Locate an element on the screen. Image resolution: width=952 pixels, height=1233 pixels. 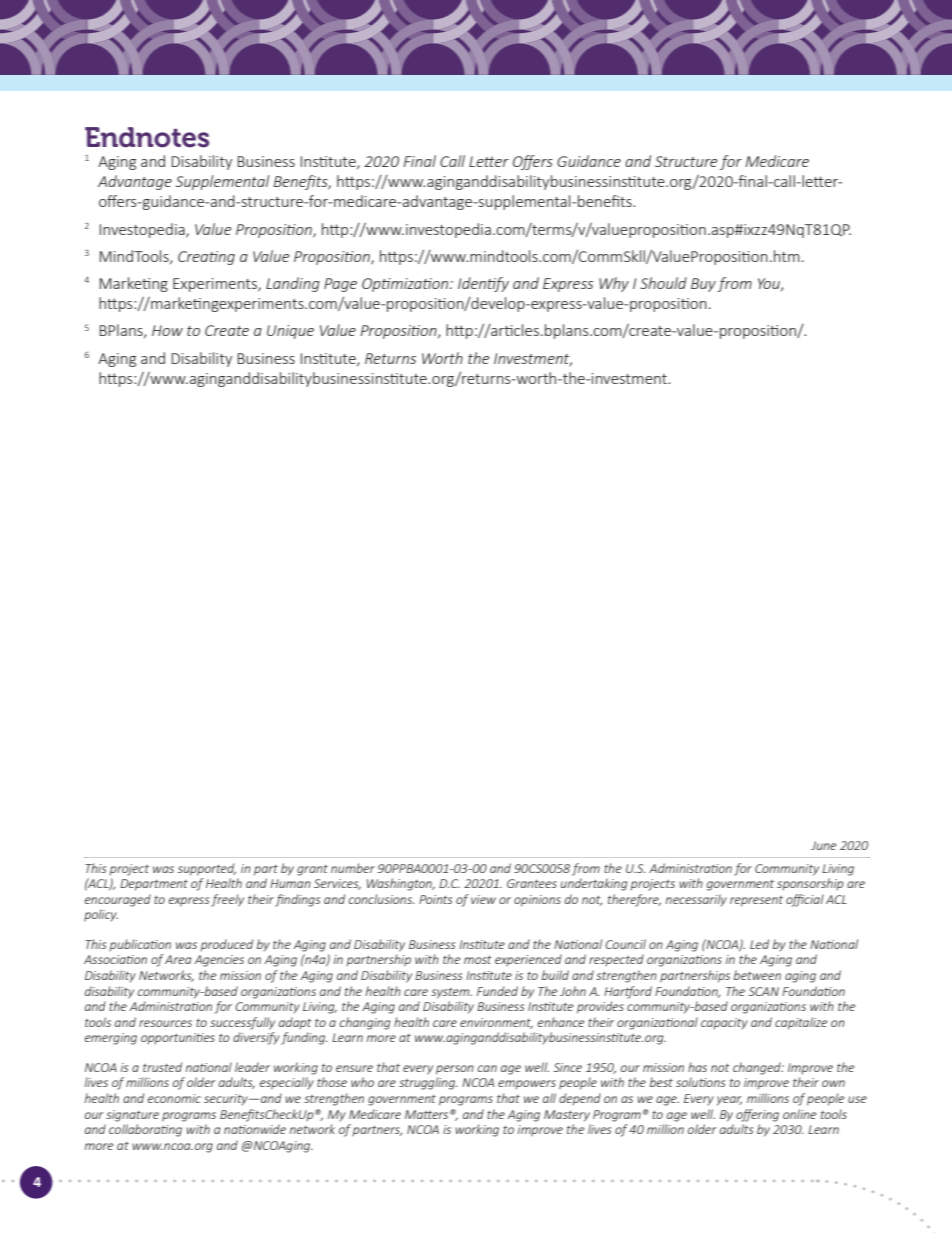
person is located at coordinates (455, 1070).
